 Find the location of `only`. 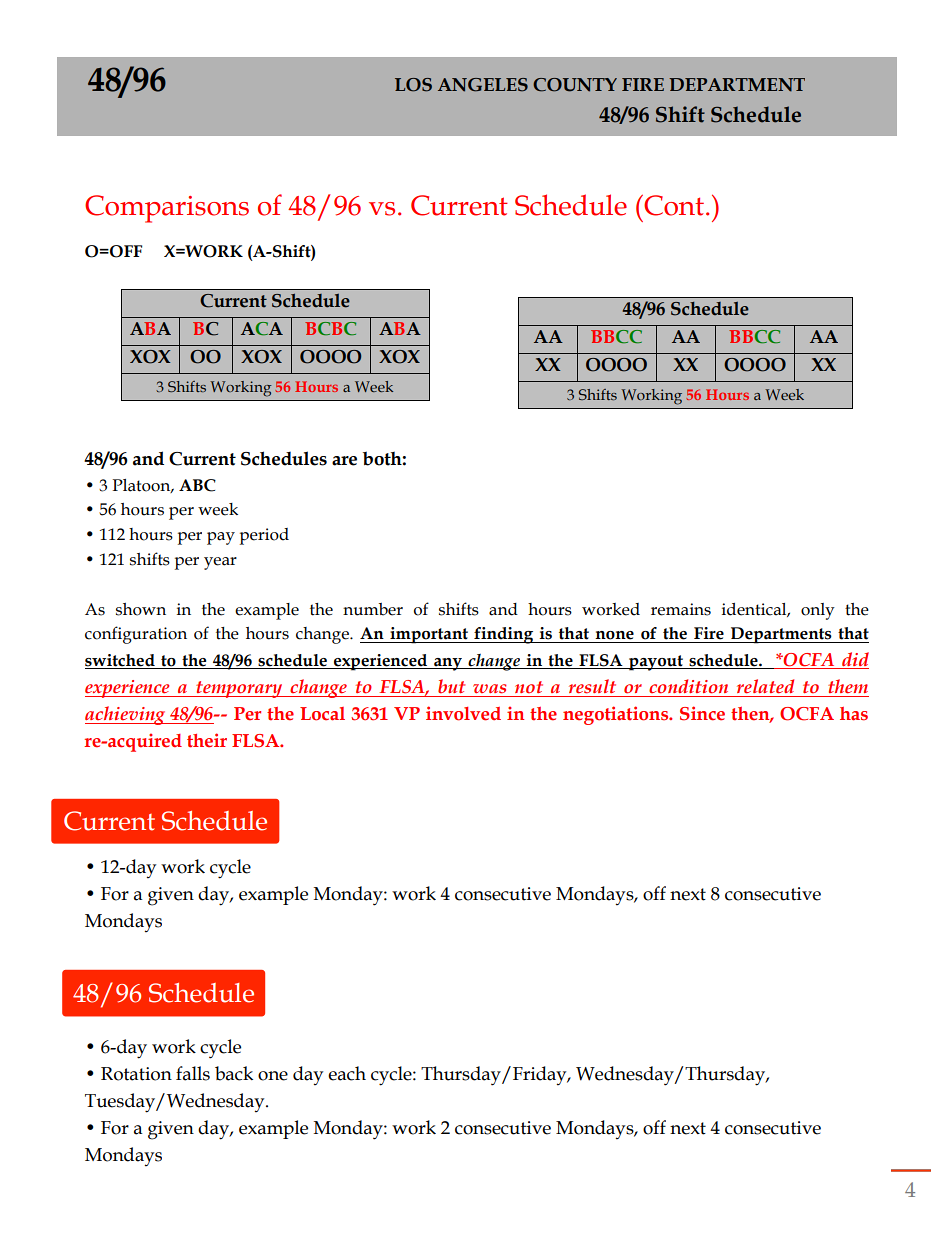

only is located at coordinates (818, 611).
